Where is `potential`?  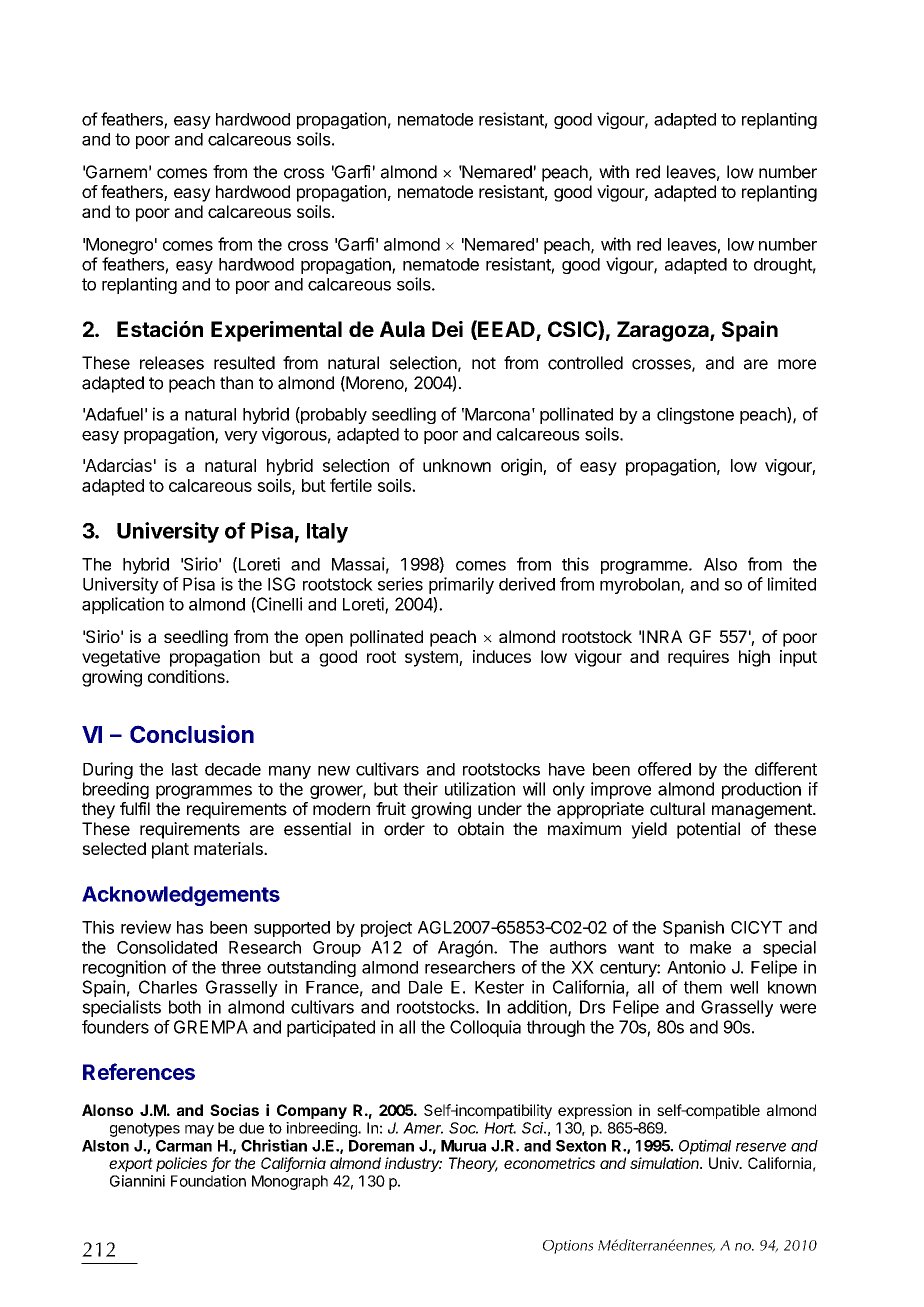
potential is located at coordinates (708, 830).
